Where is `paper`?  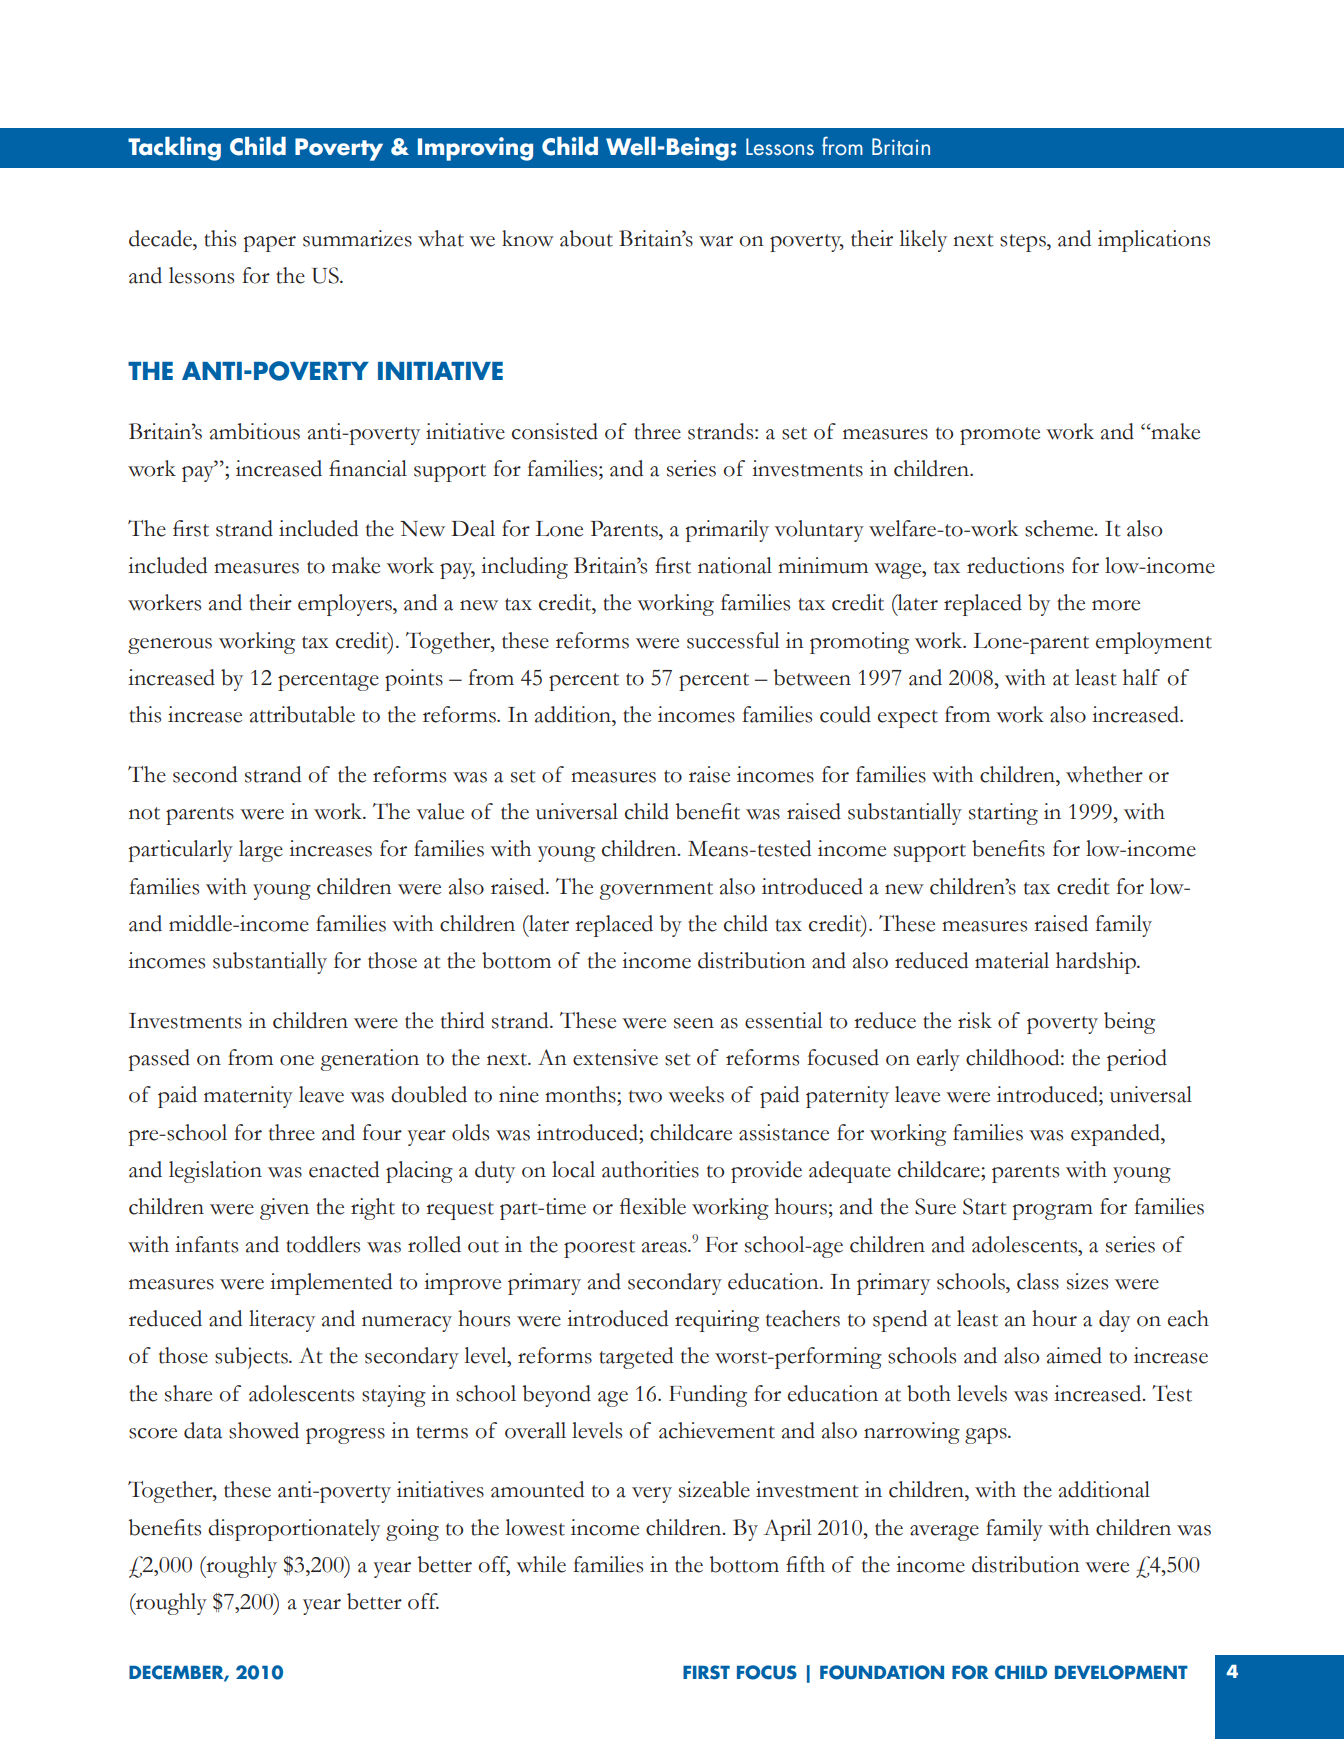 paper is located at coordinates (269, 244).
